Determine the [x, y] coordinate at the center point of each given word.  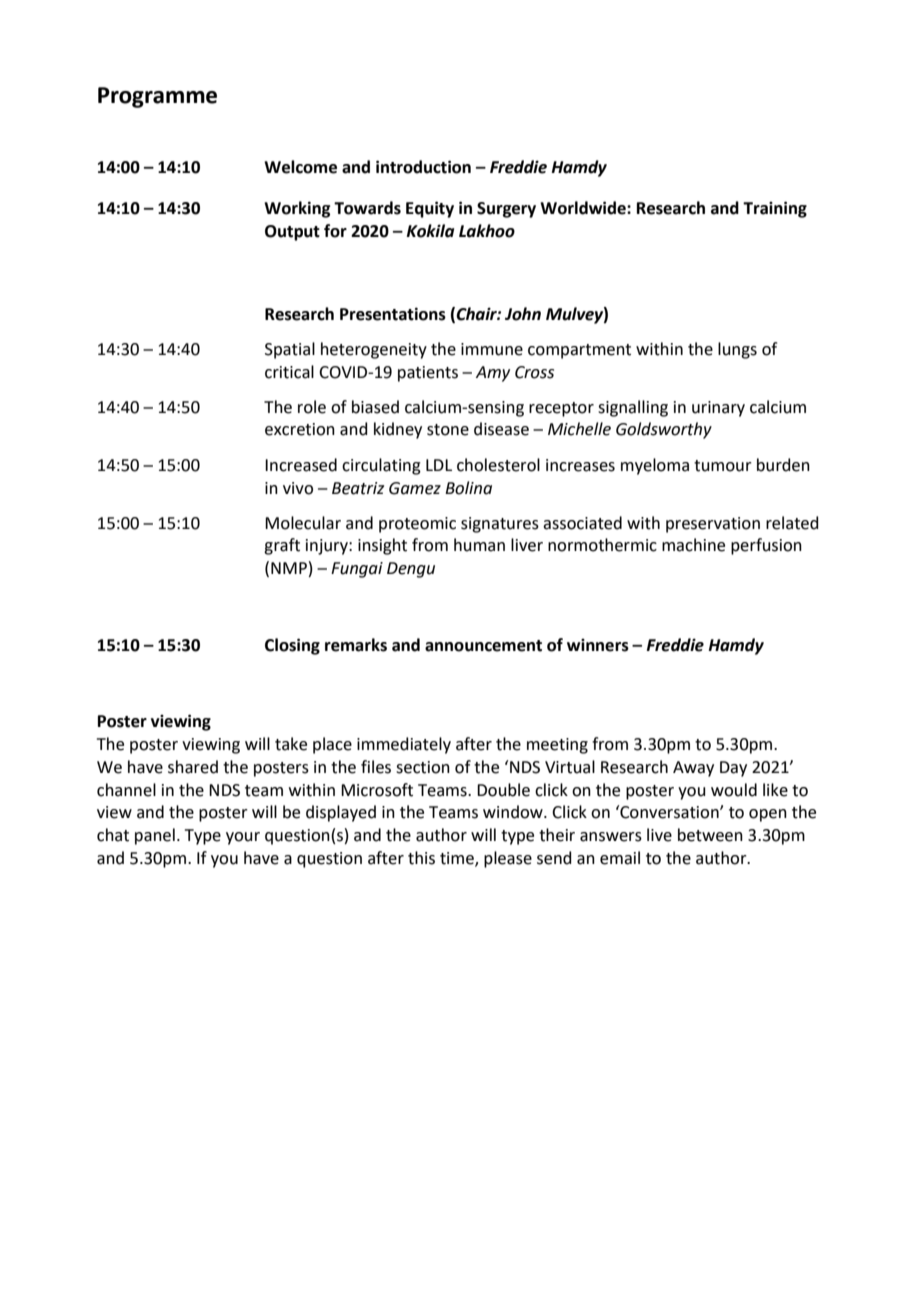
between [710, 835]
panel [155, 836]
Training [775, 209]
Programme [157, 97]
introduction [423, 167]
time [458, 859]
